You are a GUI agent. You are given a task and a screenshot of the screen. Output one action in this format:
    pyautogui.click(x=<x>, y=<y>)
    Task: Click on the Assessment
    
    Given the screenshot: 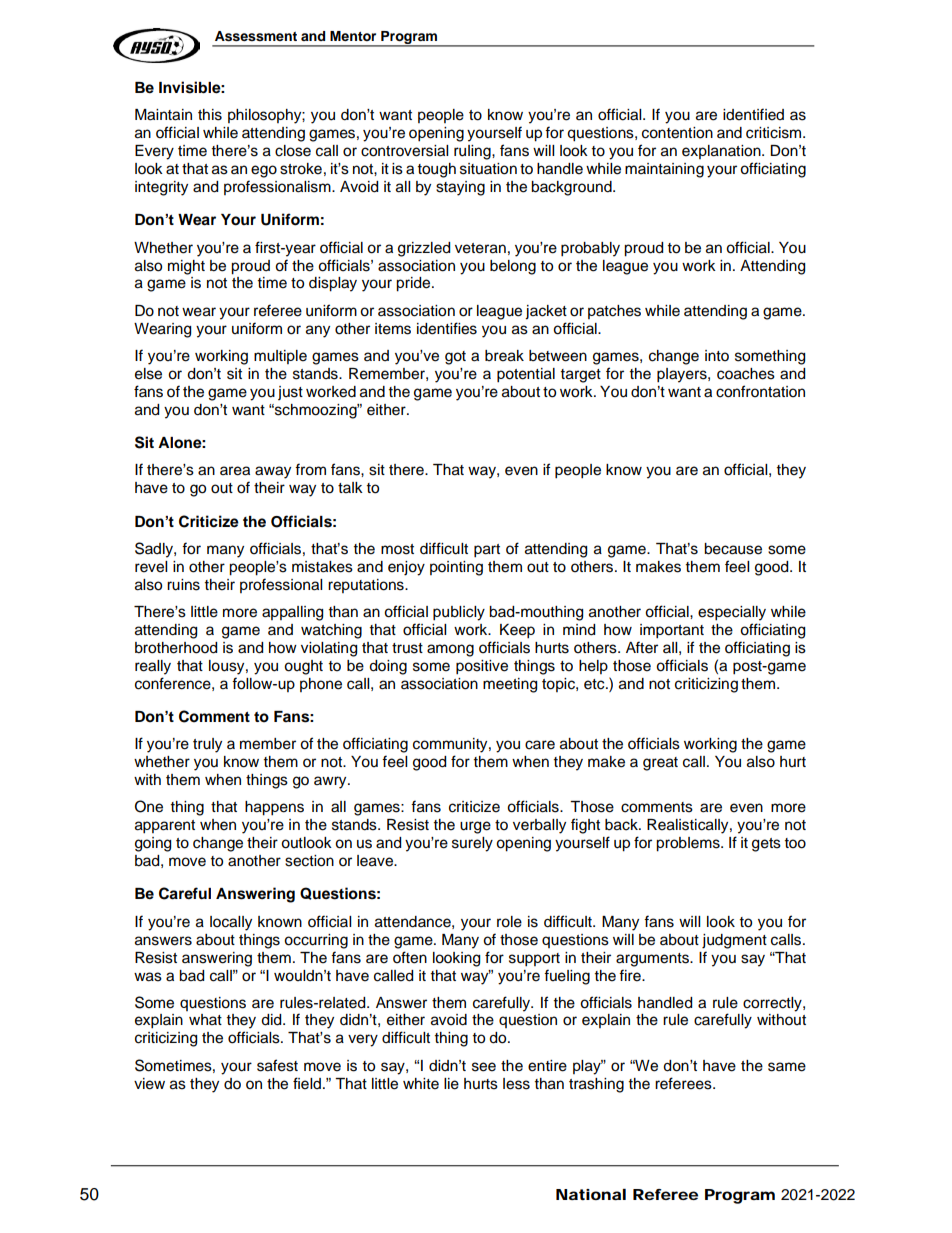 What is the action you would take?
    pyautogui.click(x=256, y=36)
